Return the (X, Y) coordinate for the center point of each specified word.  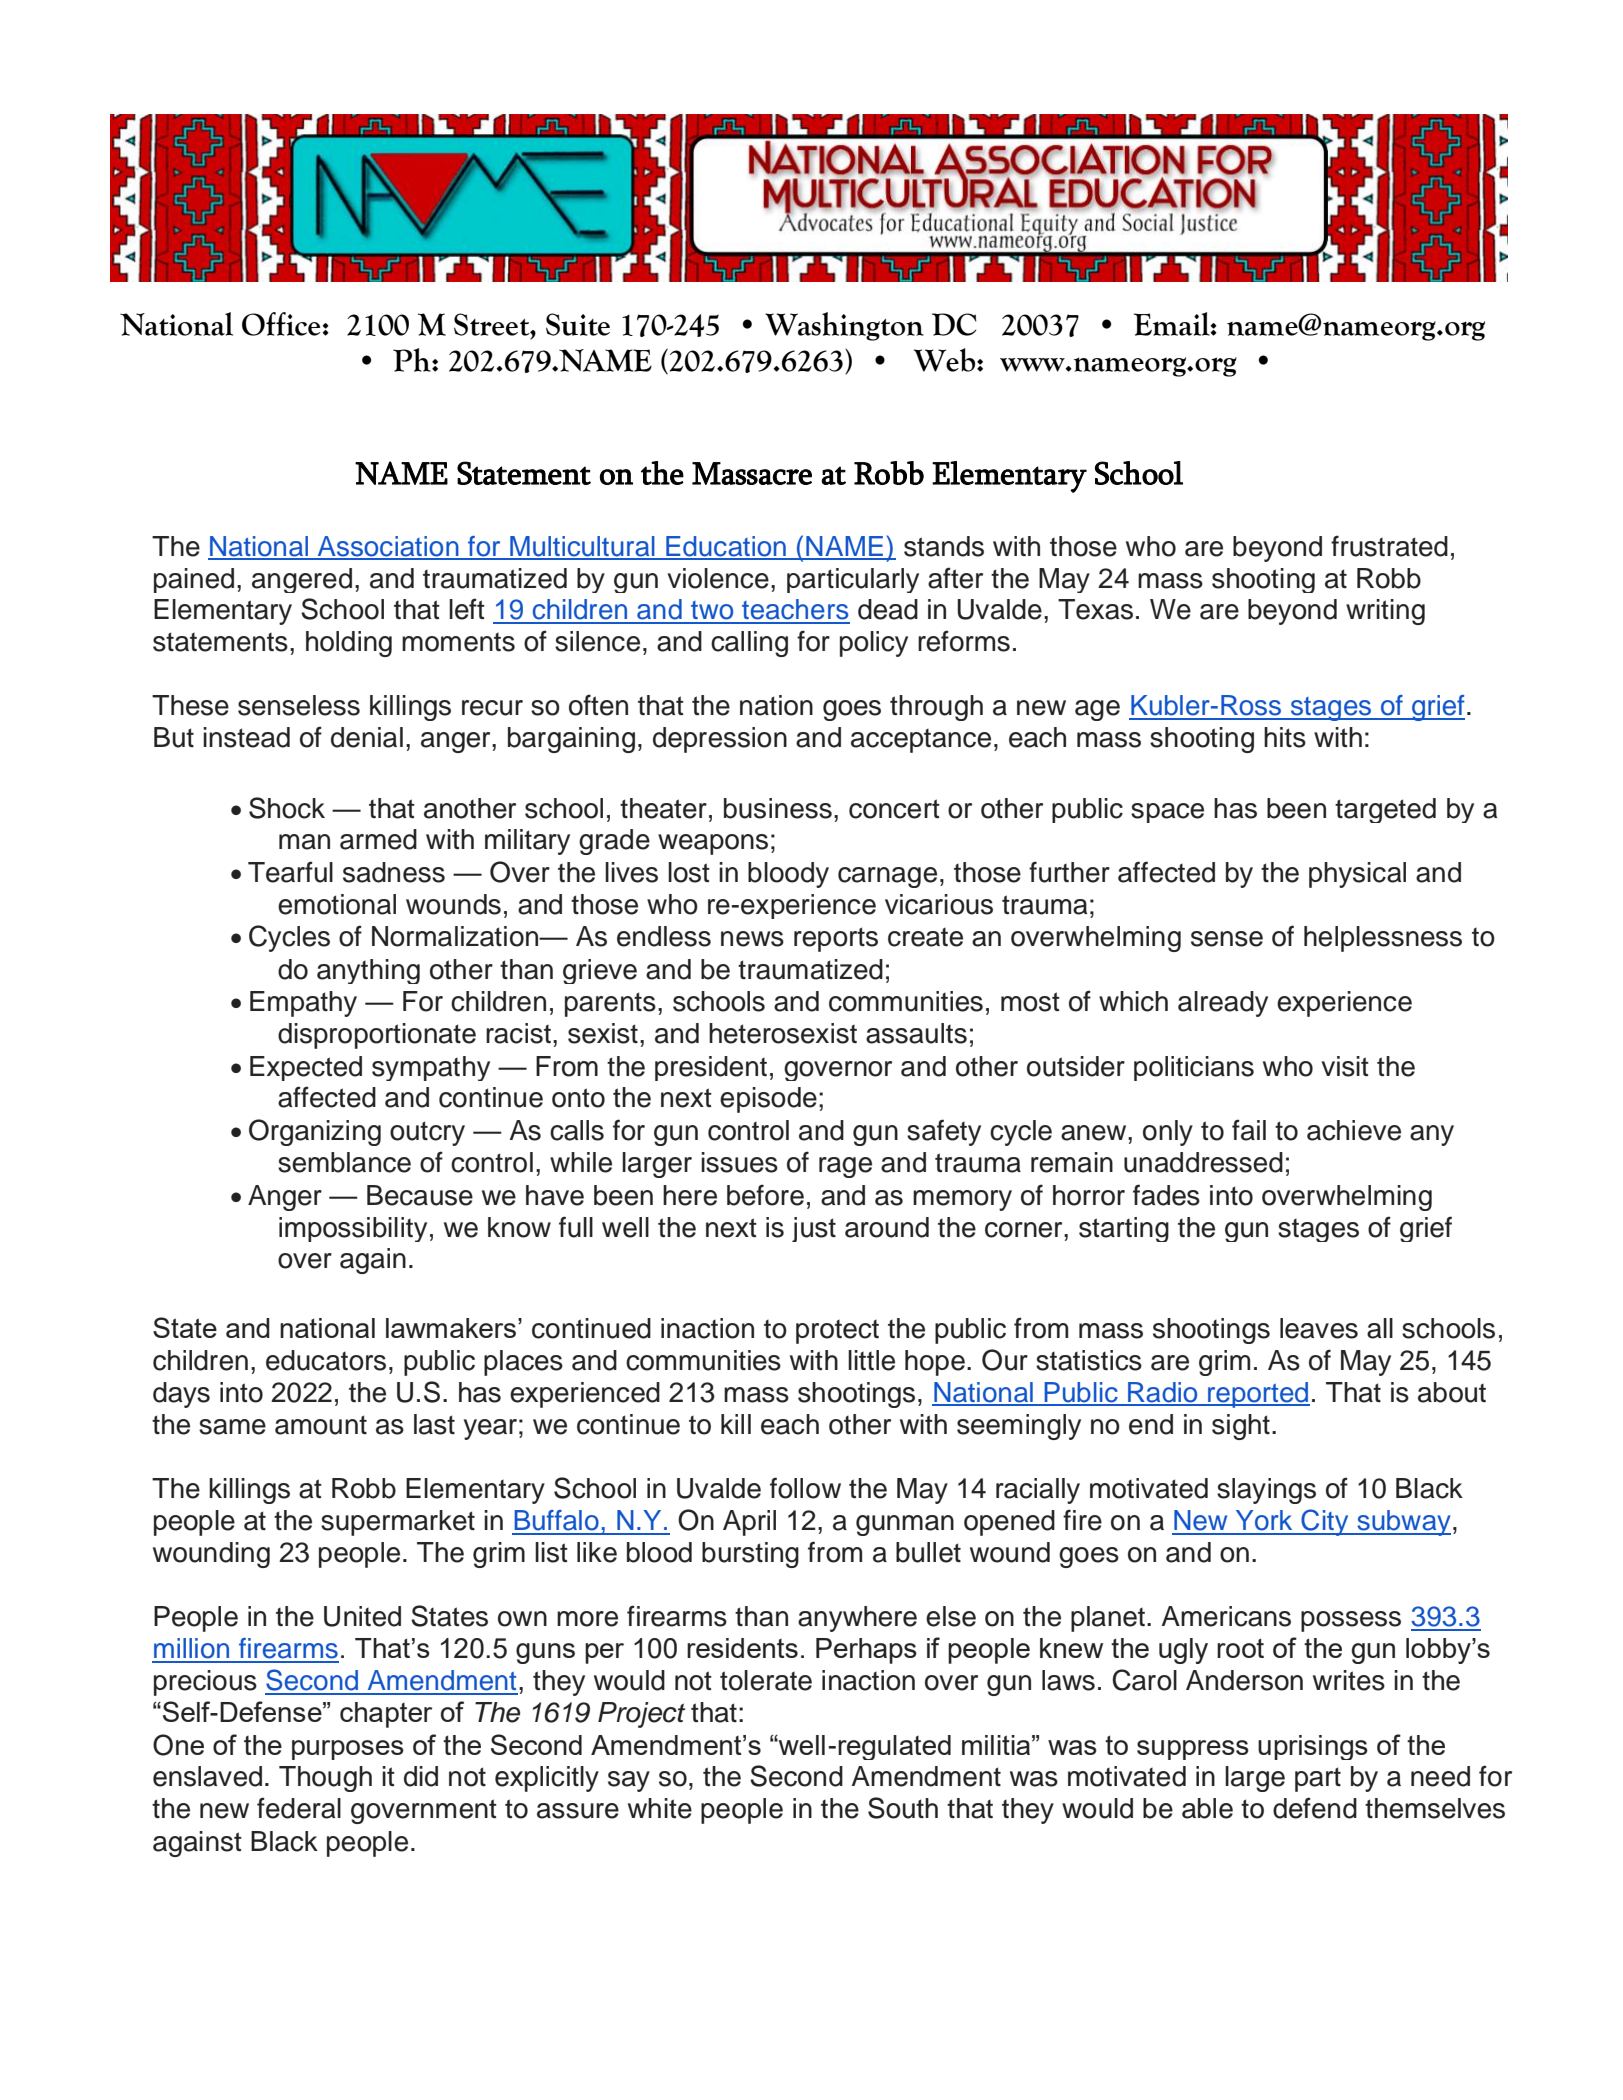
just (814, 1229)
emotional (337, 904)
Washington (844, 326)
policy (874, 644)
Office (282, 324)
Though (325, 1779)
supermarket (398, 1523)
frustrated (1389, 546)
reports (836, 939)
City (1325, 1522)
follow (805, 1488)
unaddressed (1203, 1162)
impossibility (353, 1229)
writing (1385, 612)
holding (349, 644)
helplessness (1383, 939)
